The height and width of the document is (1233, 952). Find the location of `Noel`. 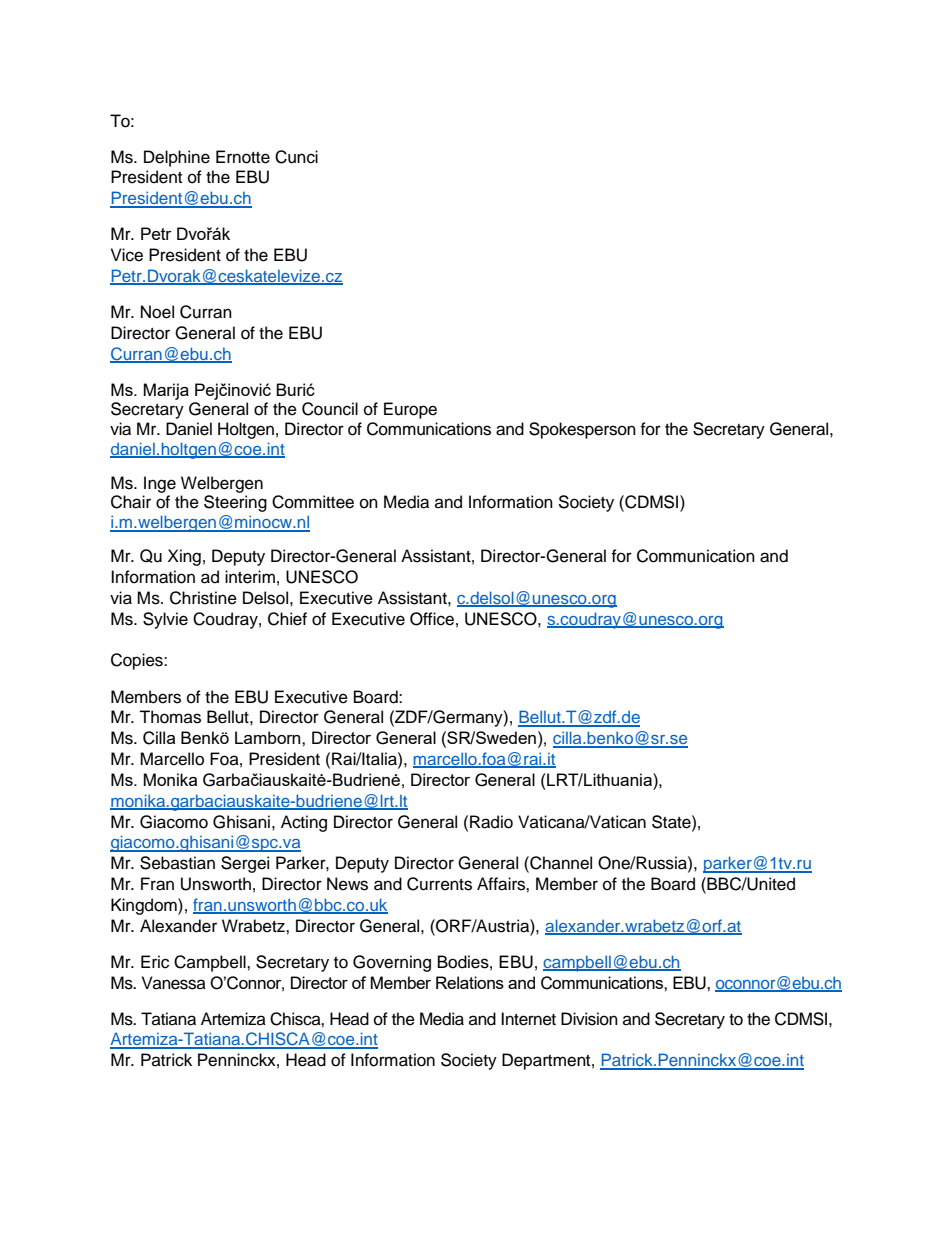

Noel is located at coordinates (157, 312).
